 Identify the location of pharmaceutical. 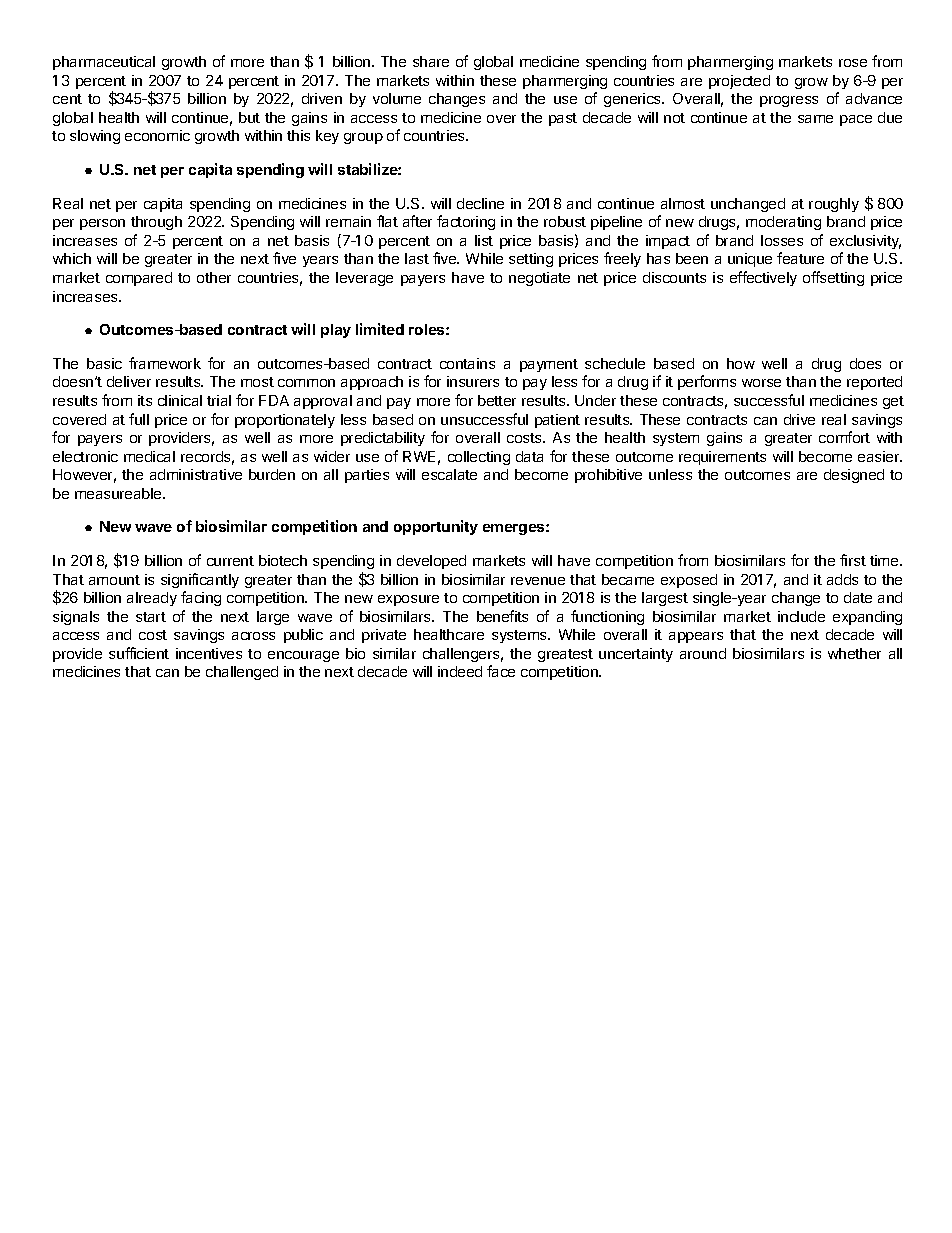
(104, 63).
